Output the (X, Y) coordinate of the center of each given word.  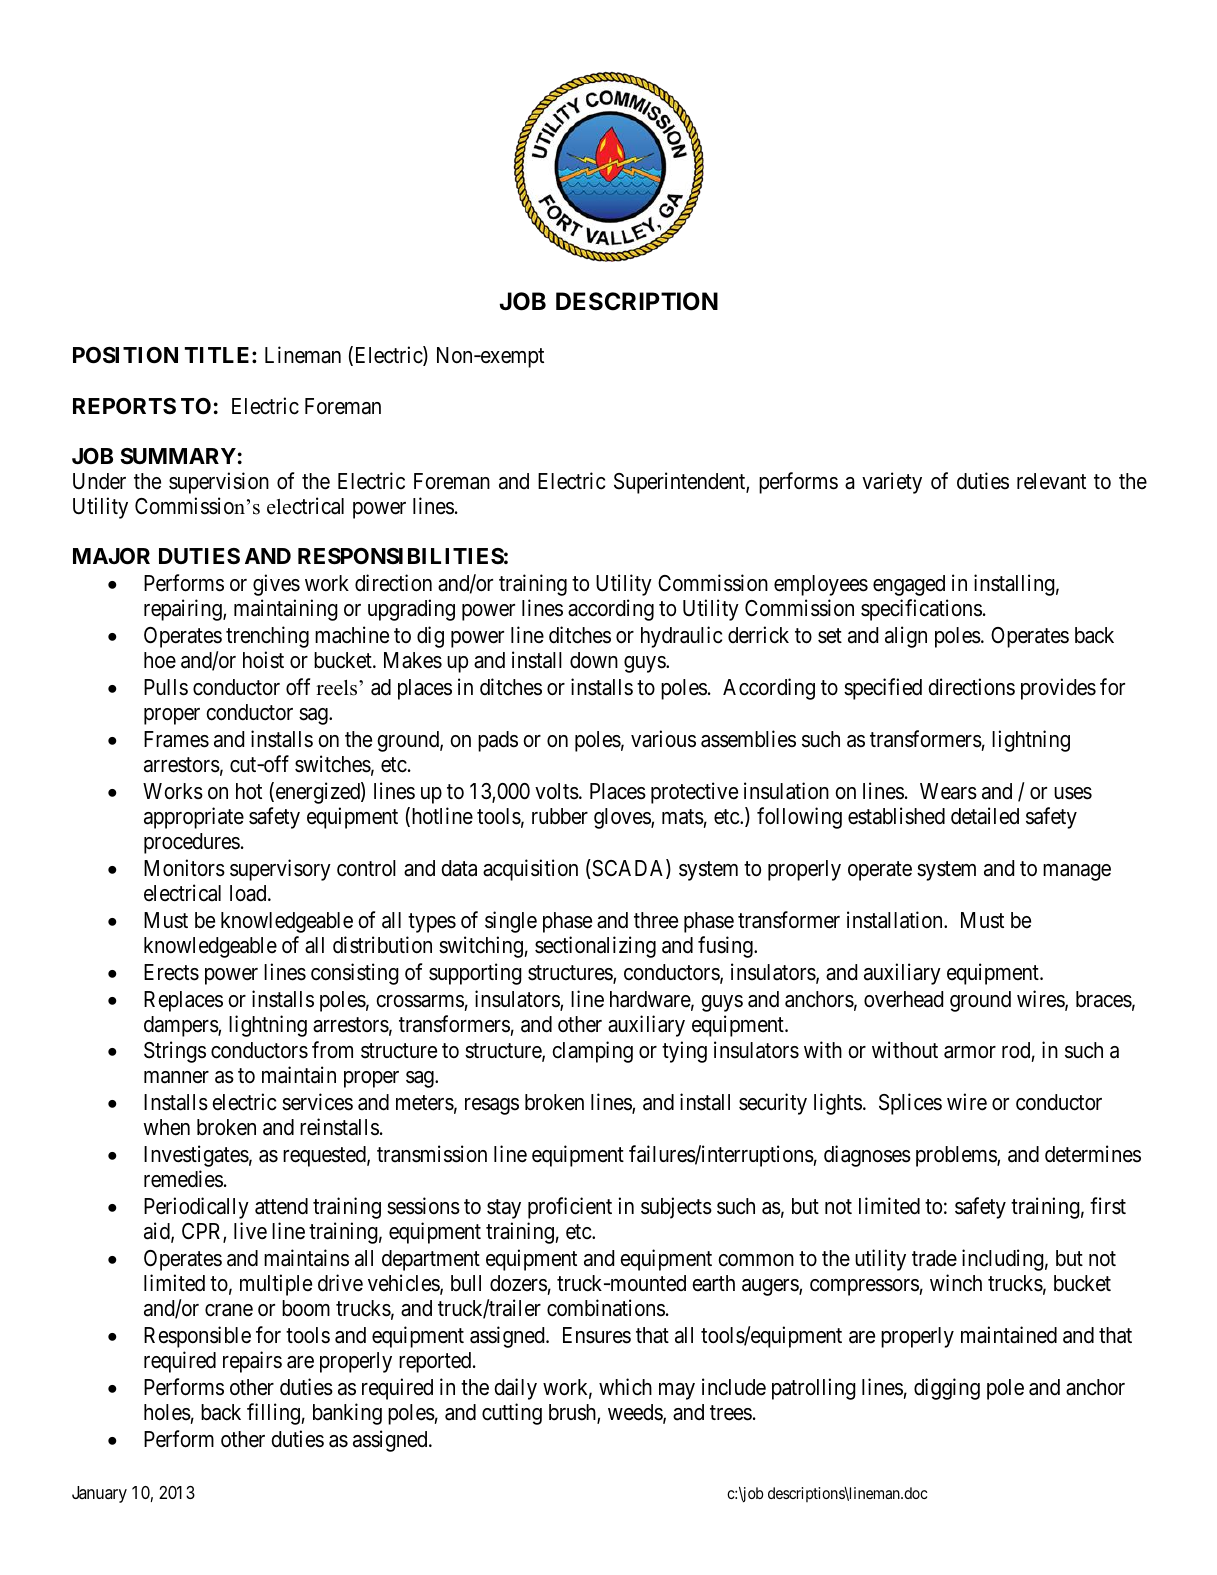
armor (970, 1052)
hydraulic (681, 637)
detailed (985, 816)
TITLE (219, 355)
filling (273, 1414)
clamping (592, 1052)
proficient (570, 1208)
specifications (921, 610)
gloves (623, 818)
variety (892, 483)
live (250, 1231)
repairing (184, 610)
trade (934, 1258)
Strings (175, 1052)
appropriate (194, 818)
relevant (1051, 481)
